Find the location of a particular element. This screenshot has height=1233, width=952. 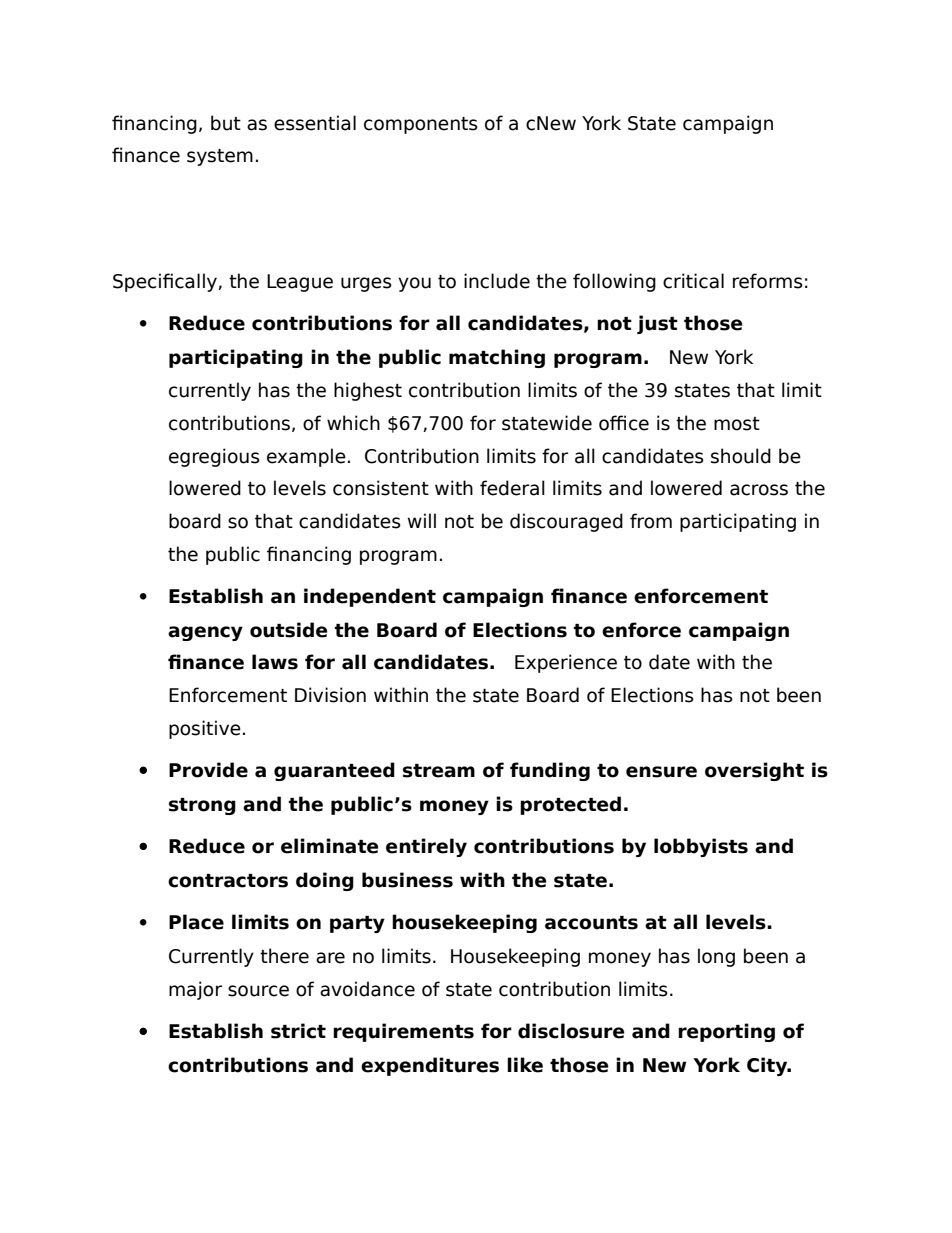

expenditures is located at coordinates (430, 1066).
